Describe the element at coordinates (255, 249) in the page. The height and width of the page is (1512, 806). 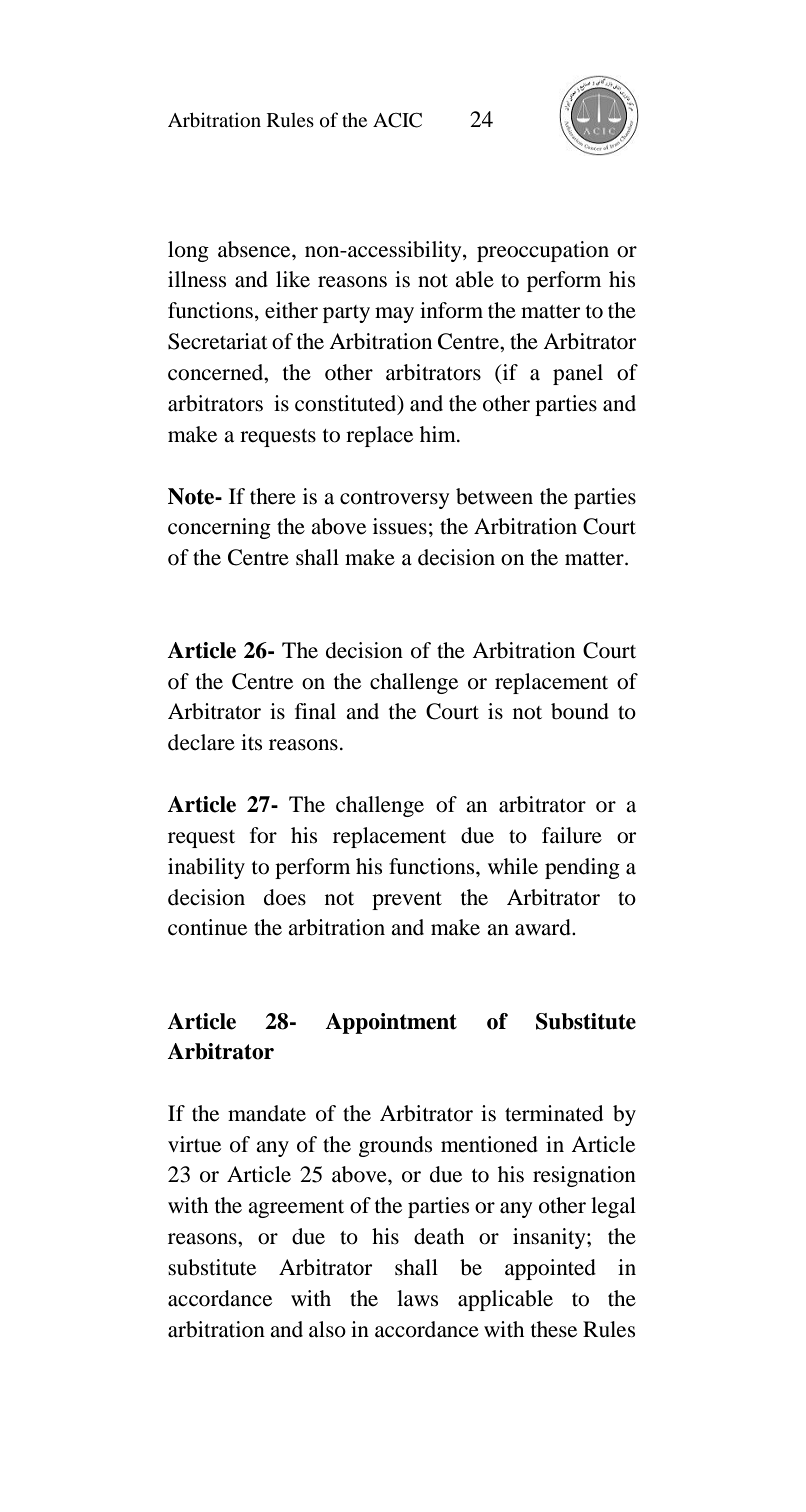
I see `absence` at that location.
